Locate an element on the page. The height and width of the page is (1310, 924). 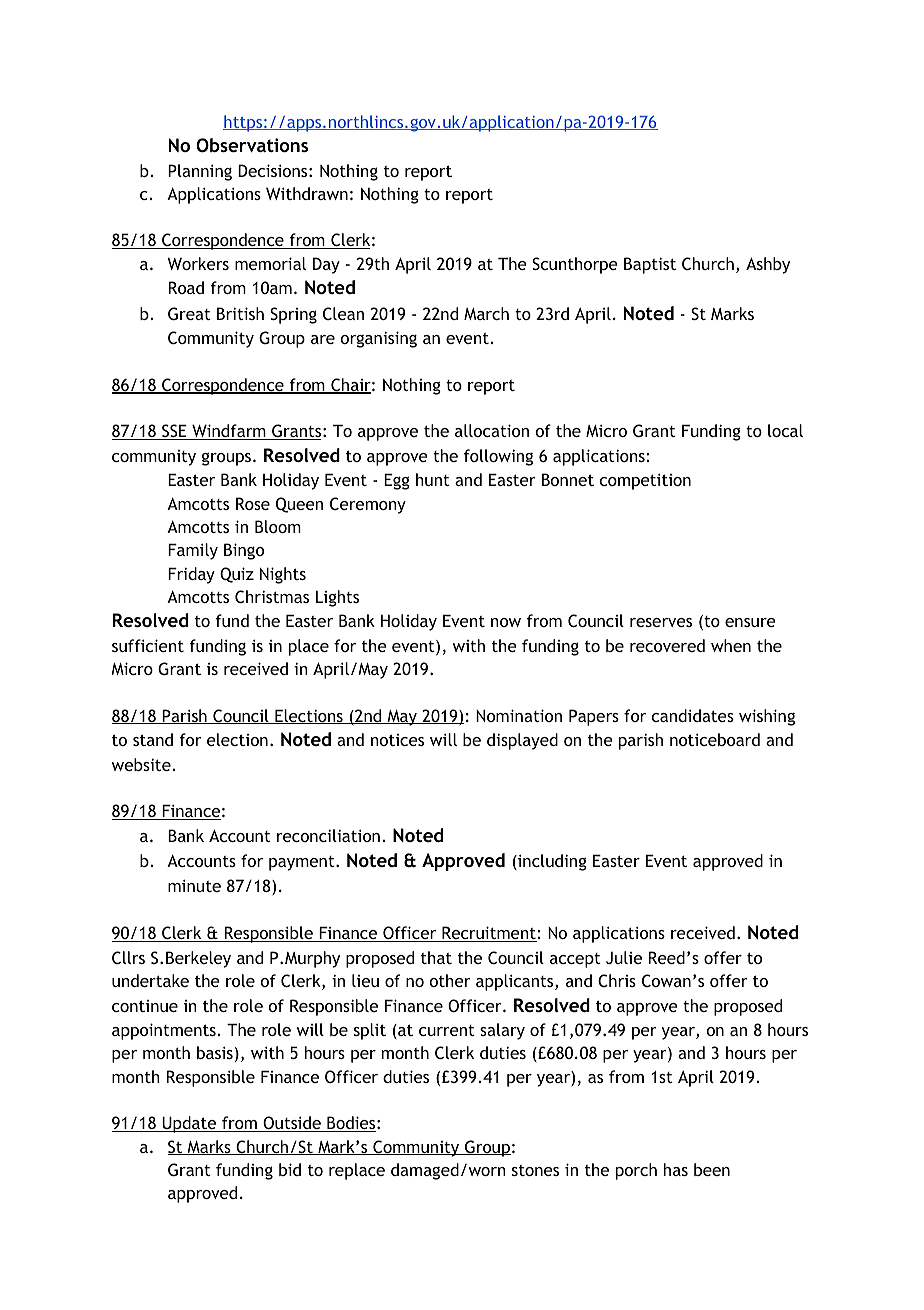
Planning is located at coordinates (200, 172).
